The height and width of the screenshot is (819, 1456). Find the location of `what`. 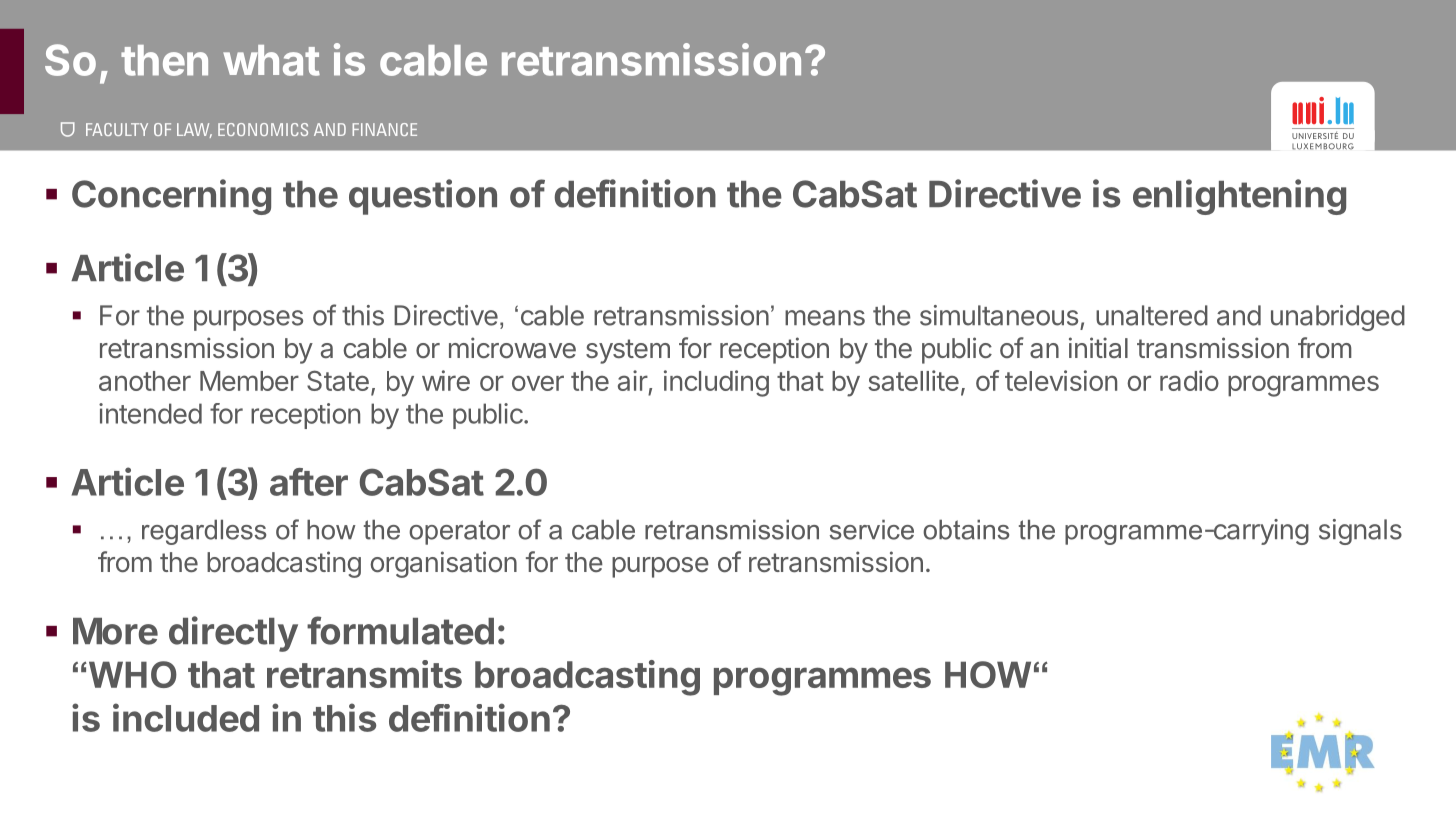

what is located at coordinates (271, 60).
